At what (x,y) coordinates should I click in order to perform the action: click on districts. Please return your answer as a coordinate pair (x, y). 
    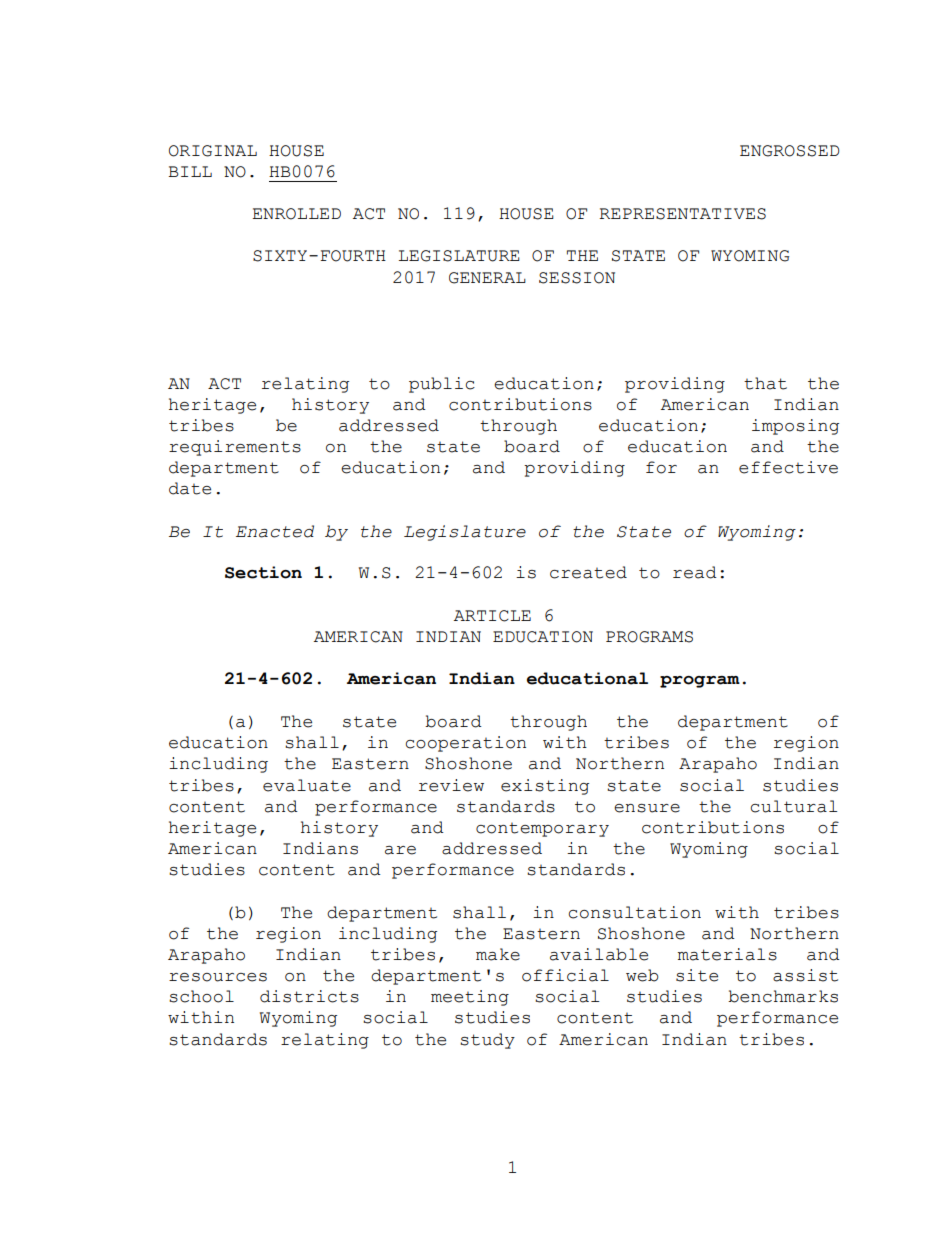
    Looking at the image, I should click on (309, 996).
